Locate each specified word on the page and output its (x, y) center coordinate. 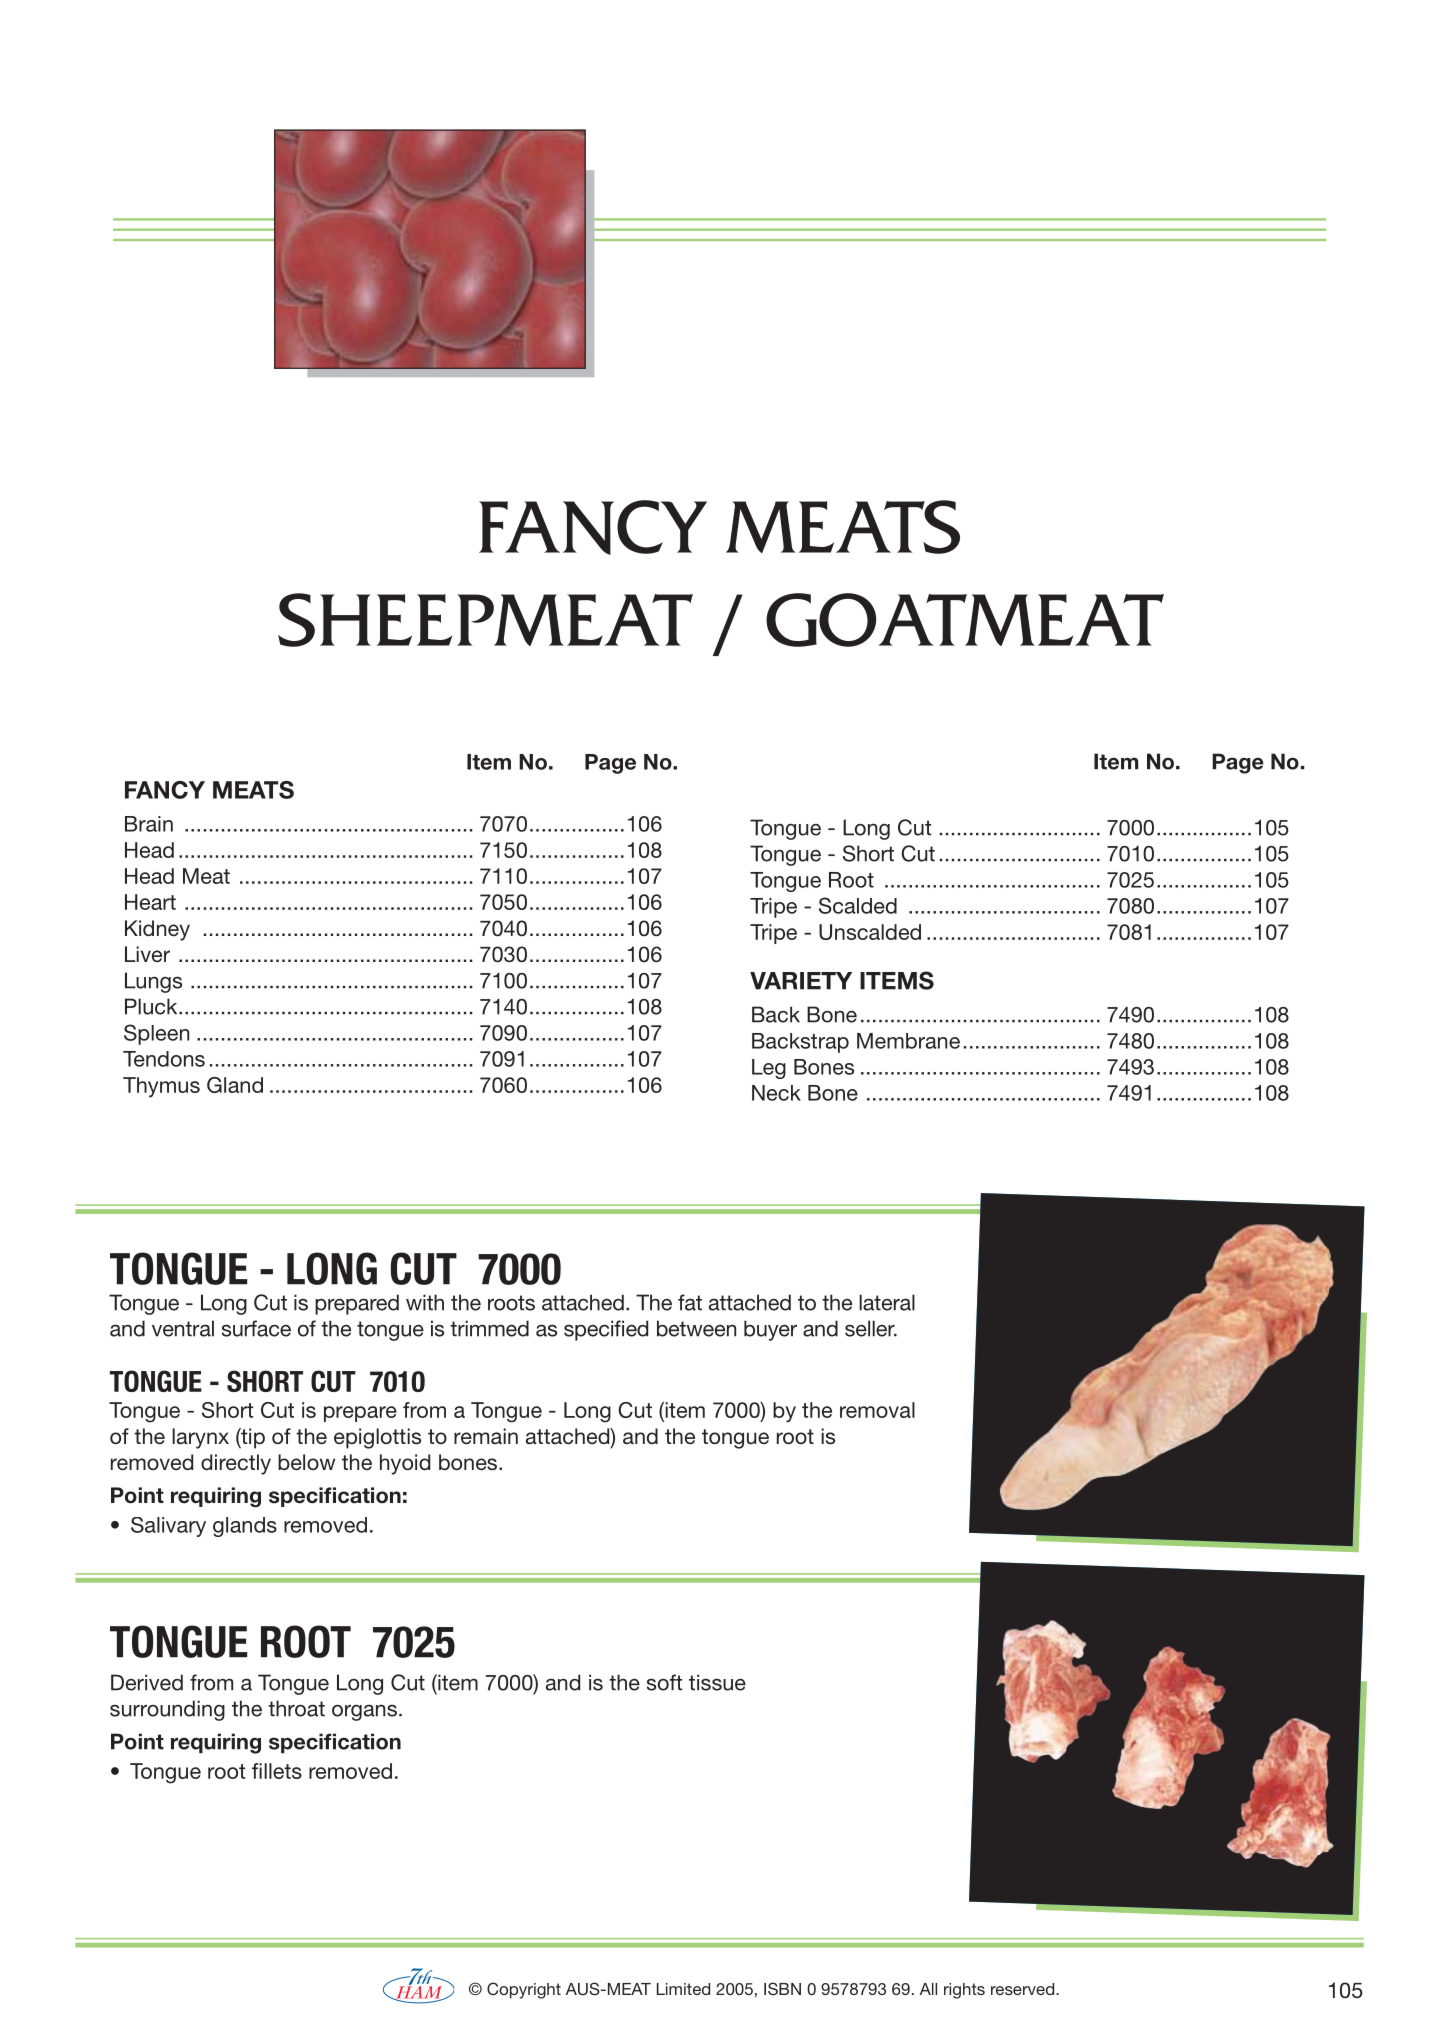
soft (664, 1682)
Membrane (908, 1041)
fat (690, 1302)
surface (256, 1328)
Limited (683, 1989)
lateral (887, 1302)
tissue (717, 1682)
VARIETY (801, 981)
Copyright (524, 1990)
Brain (149, 824)
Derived (147, 1682)
